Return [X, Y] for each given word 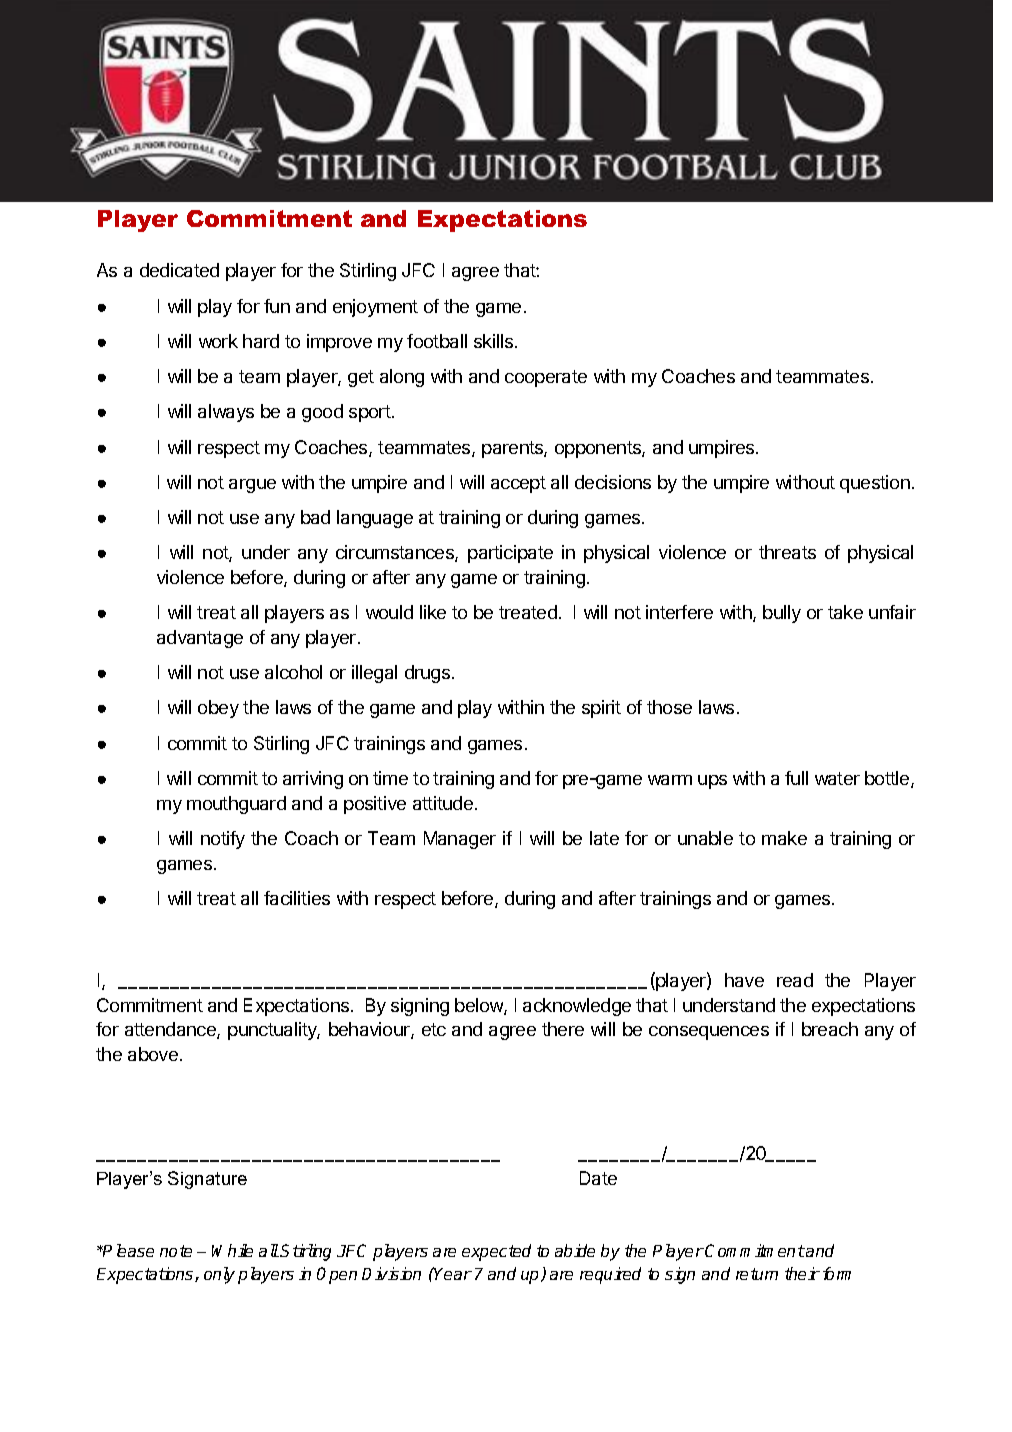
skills [495, 341]
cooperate [546, 378]
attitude [443, 803]
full [796, 778]
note [176, 1251]
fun [277, 306]
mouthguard [236, 805]
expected [496, 1252]
